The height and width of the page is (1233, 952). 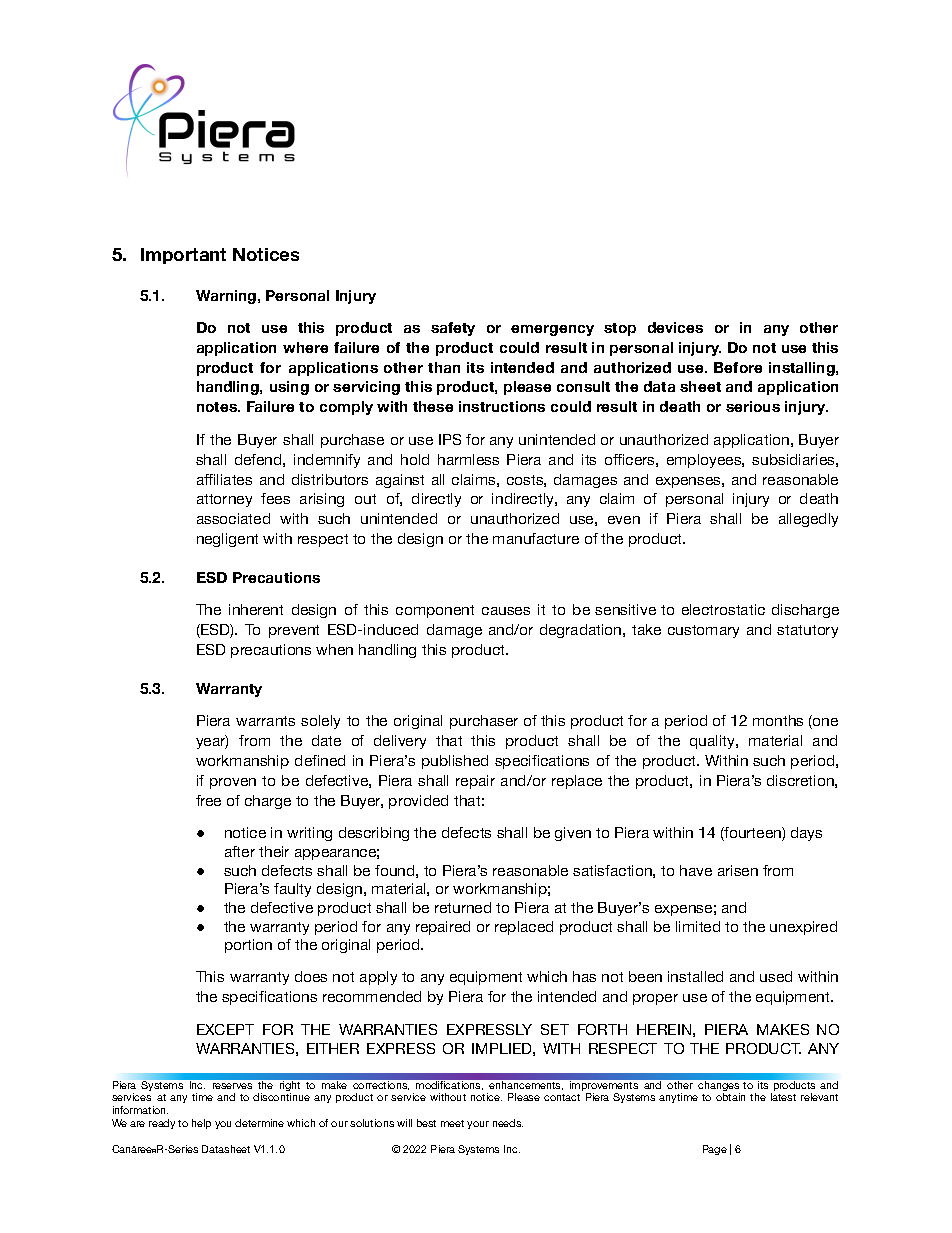 What do you see at coordinates (265, 721) in the page?
I see `warrants` at bounding box center [265, 721].
